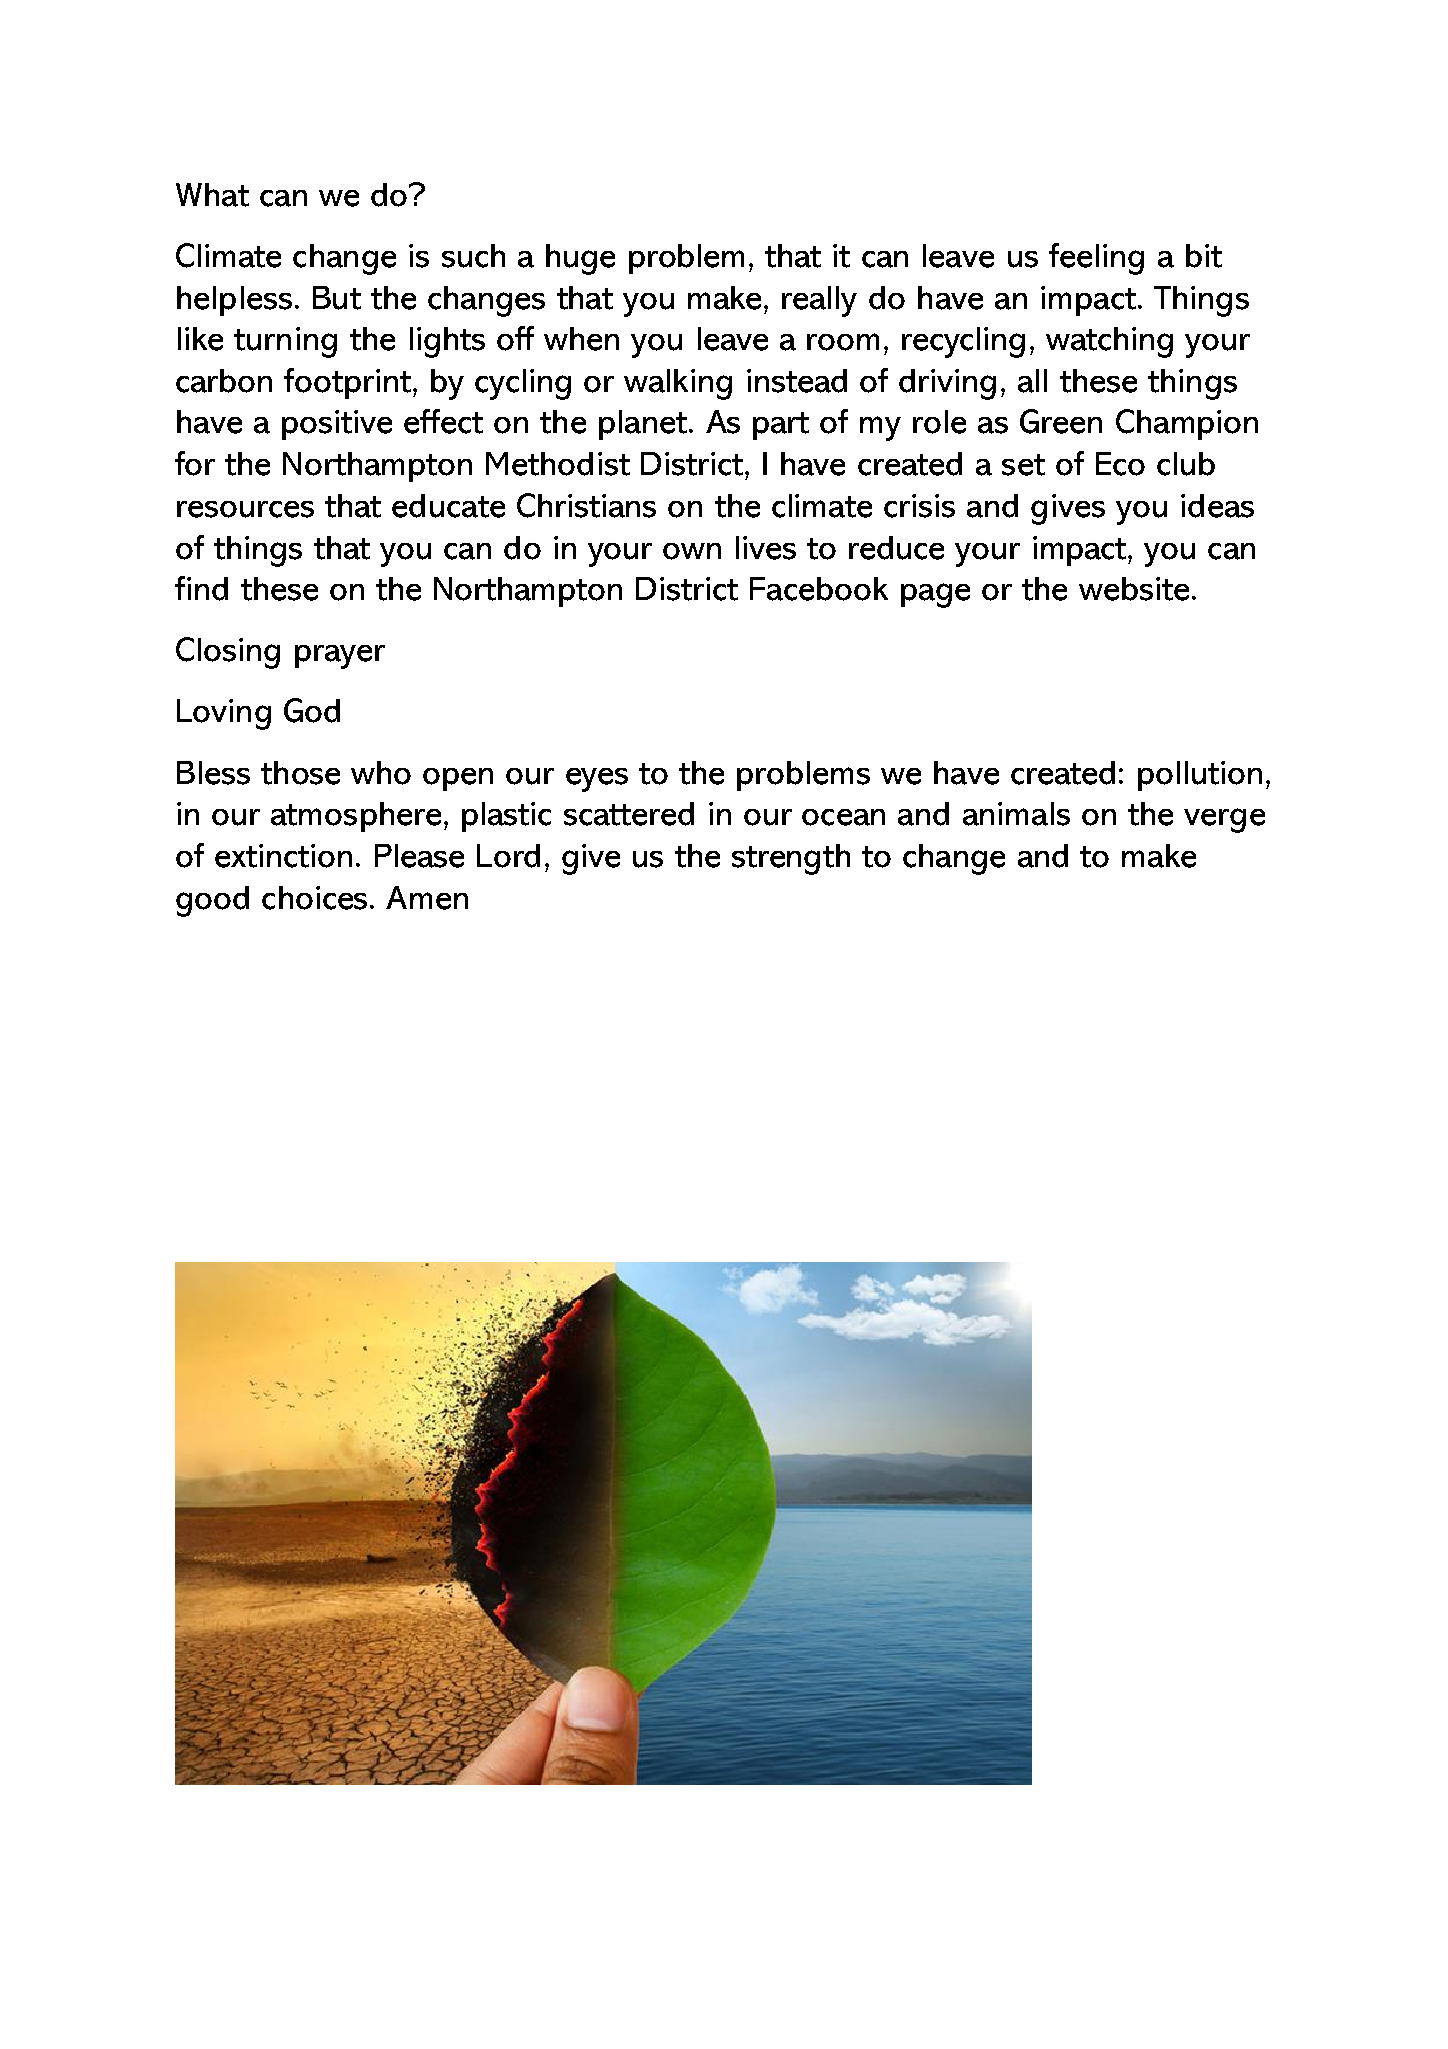 The image size is (1448, 2049). What do you see at coordinates (791, 859) in the screenshot?
I see `strength` at bounding box center [791, 859].
